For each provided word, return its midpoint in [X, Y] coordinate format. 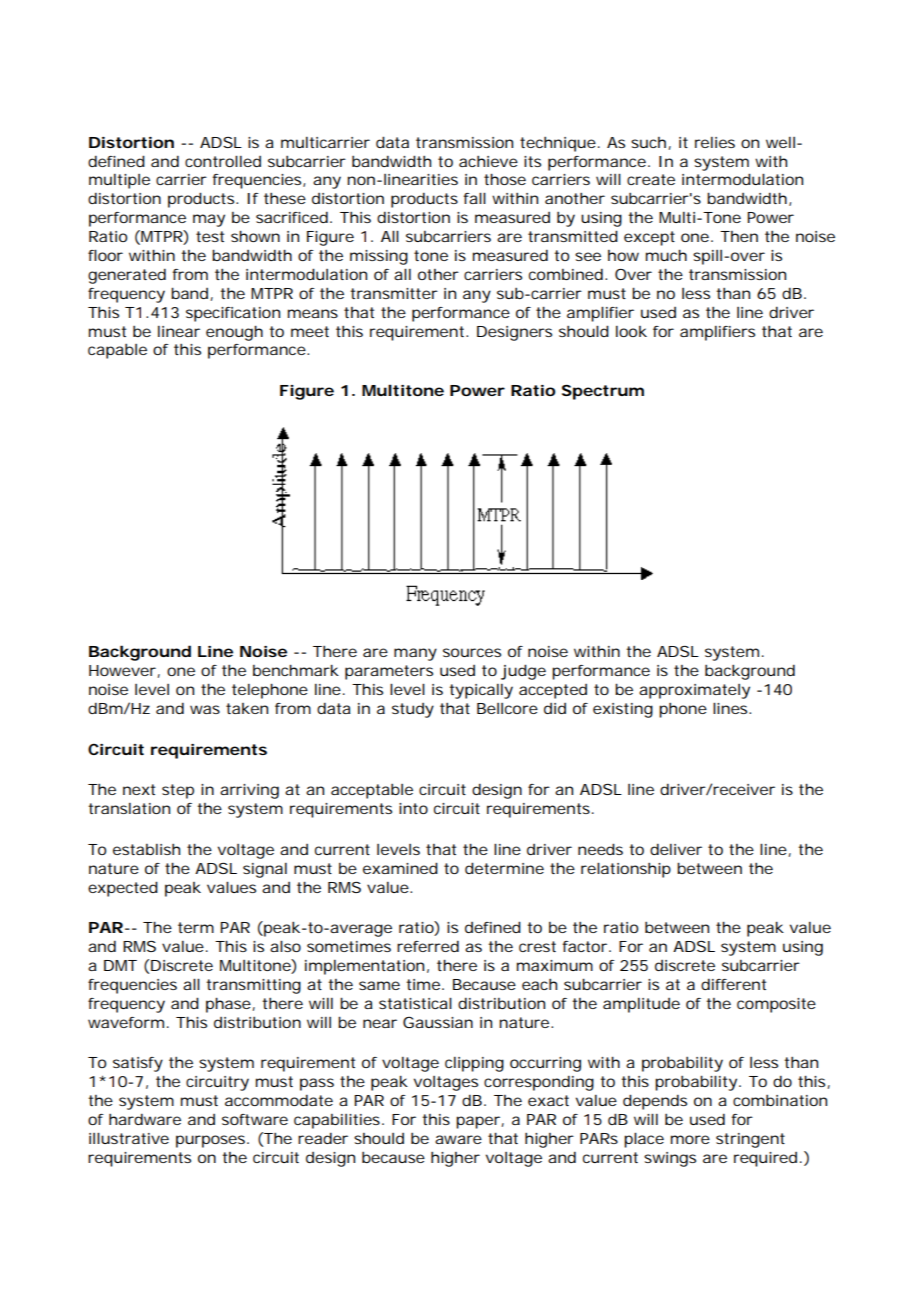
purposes [212, 1141]
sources [472, 652]
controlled [223, 161]
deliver [676, 849]
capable [117, 351]
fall [474, 198]
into [413, 808]
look [631, 331]
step [178, 791]
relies [715, 142]
